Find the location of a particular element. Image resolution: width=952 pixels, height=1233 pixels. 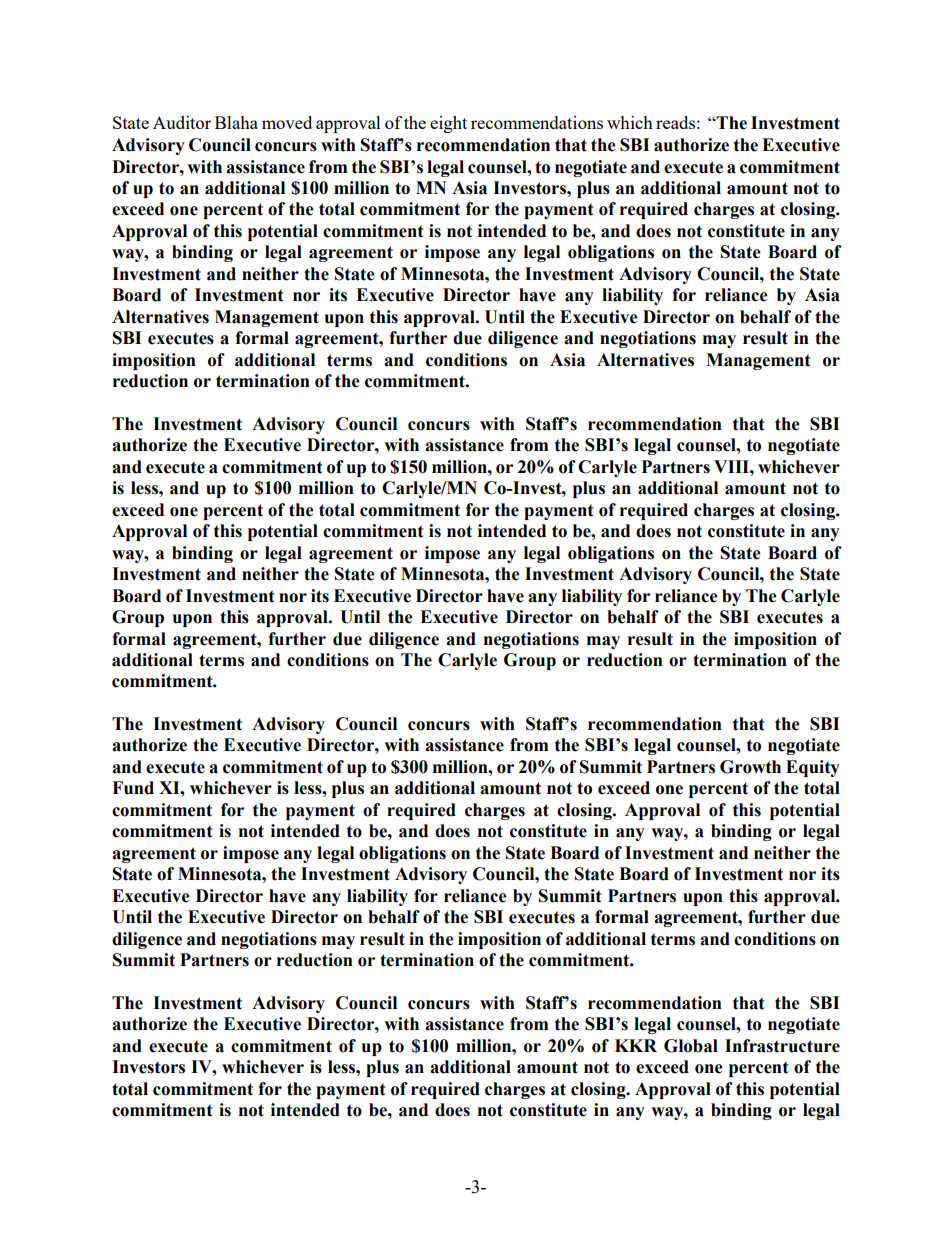

Infrastructure is located at coordinates (782, 1046).
